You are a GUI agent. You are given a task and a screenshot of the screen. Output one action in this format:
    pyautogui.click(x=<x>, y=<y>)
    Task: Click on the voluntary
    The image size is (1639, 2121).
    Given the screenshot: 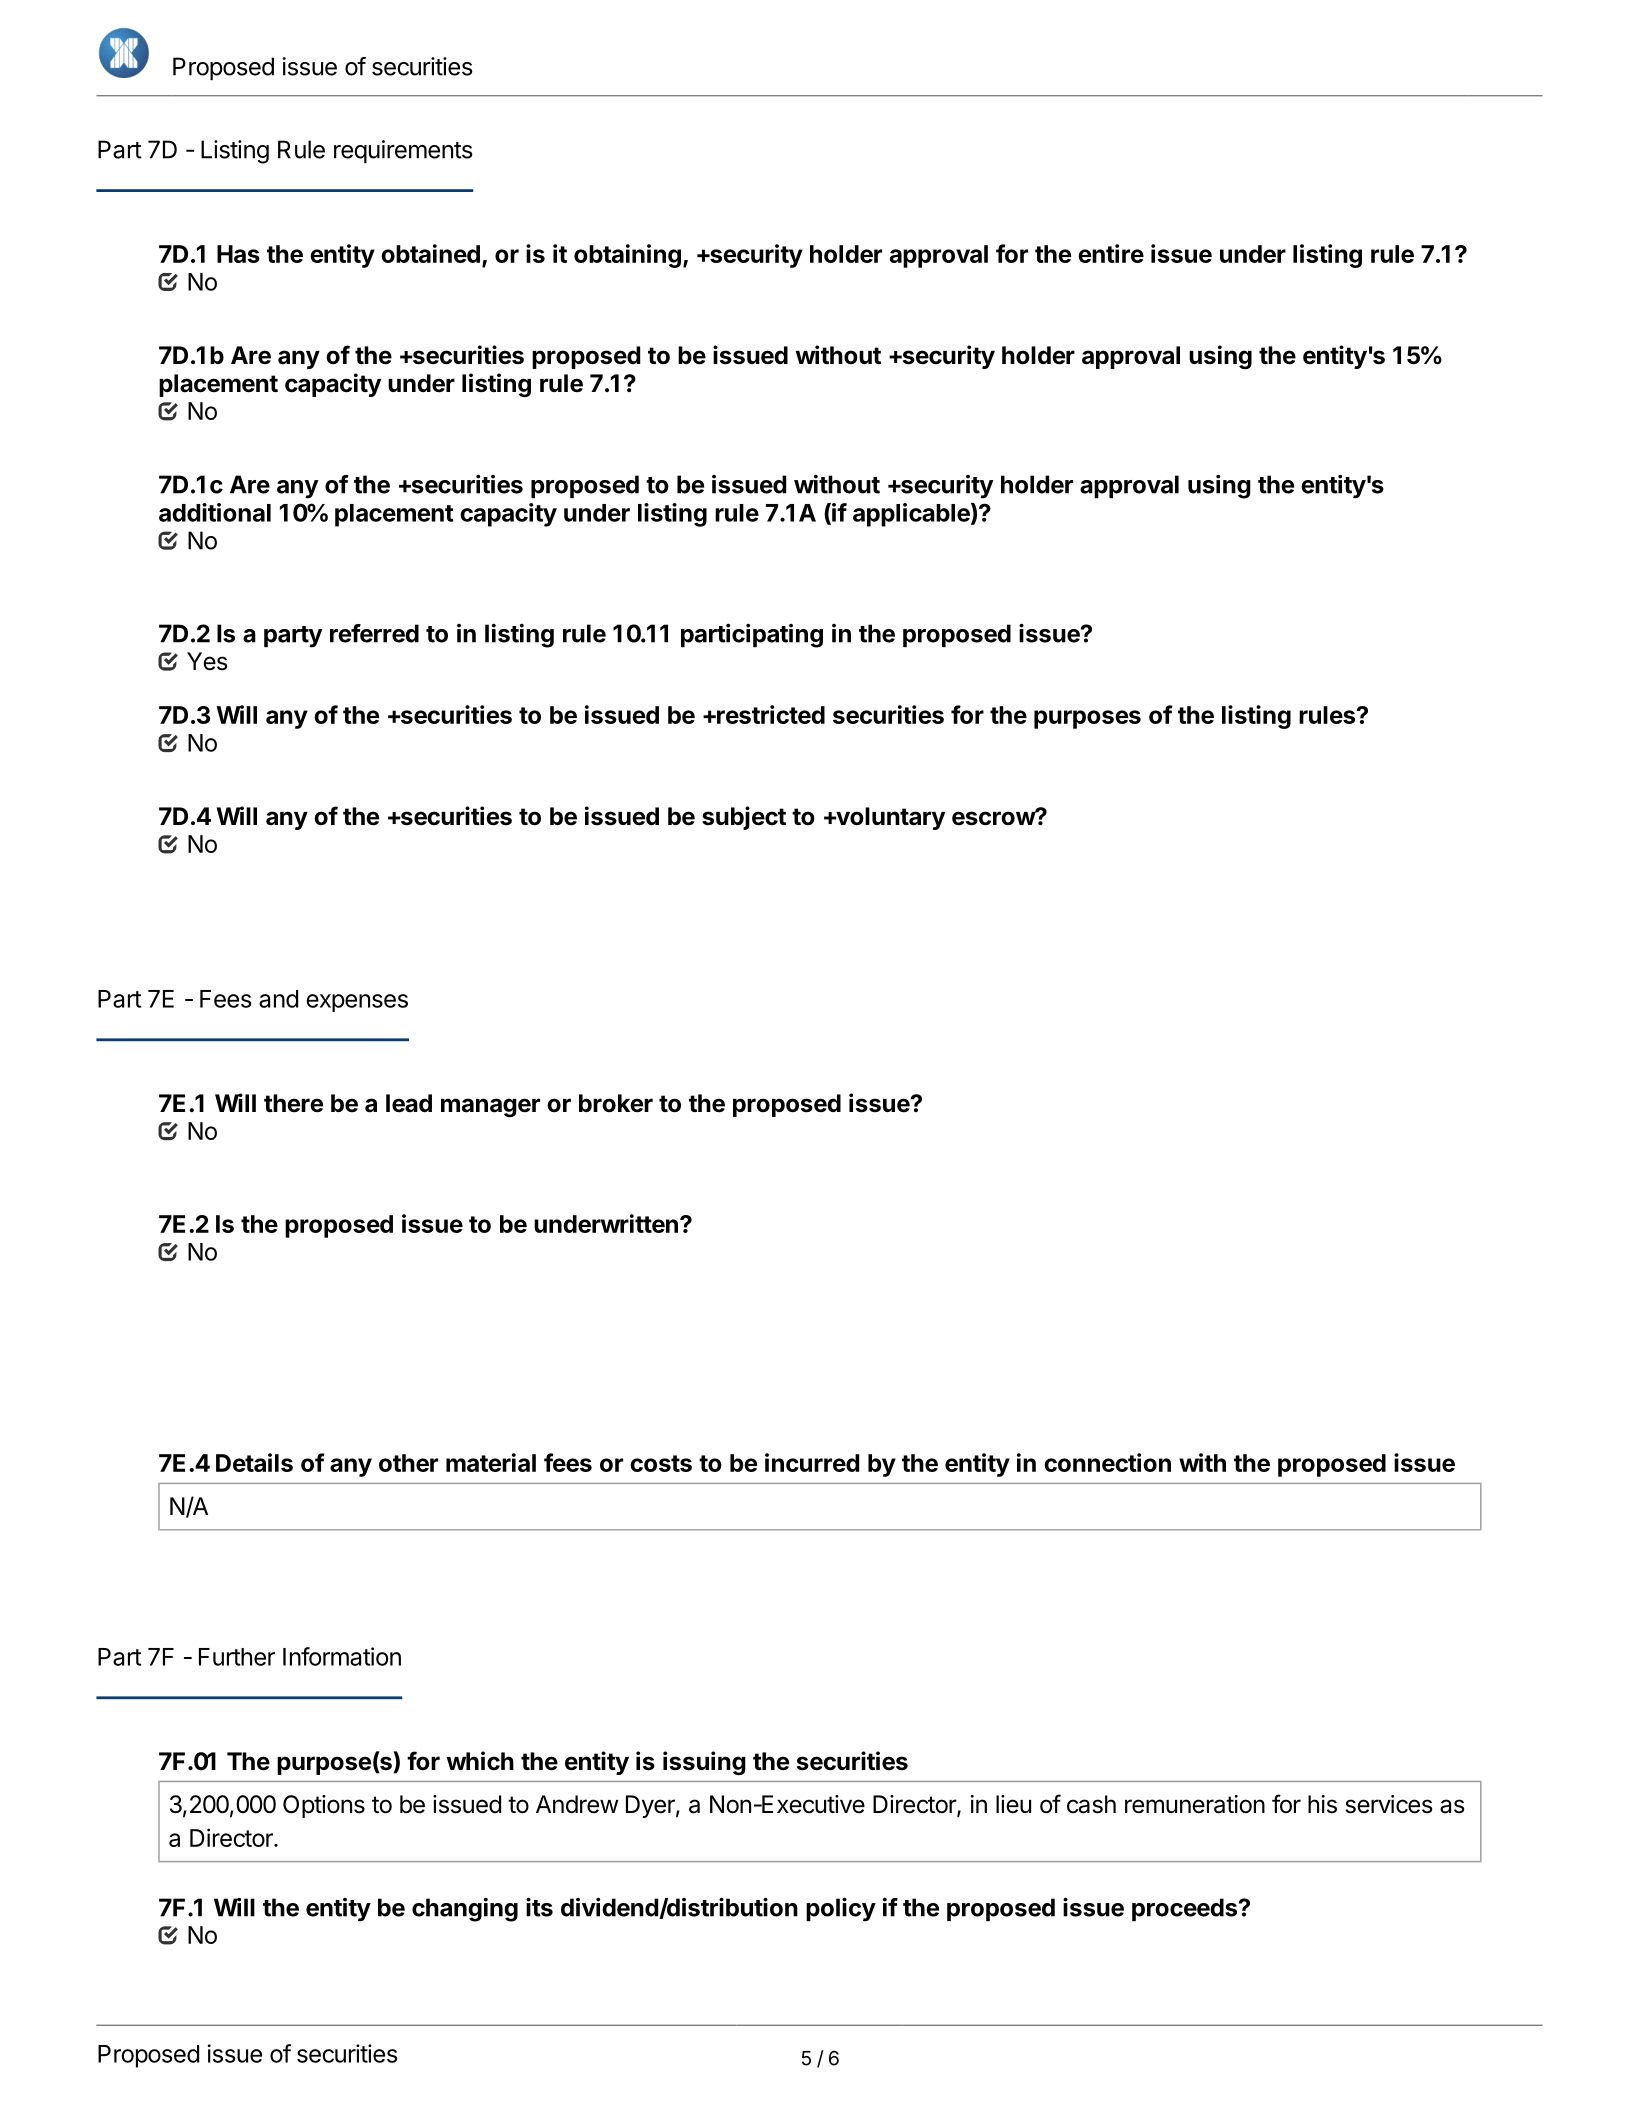 What is the action you would take?
    pyautogui.click(x=889, y=818)
